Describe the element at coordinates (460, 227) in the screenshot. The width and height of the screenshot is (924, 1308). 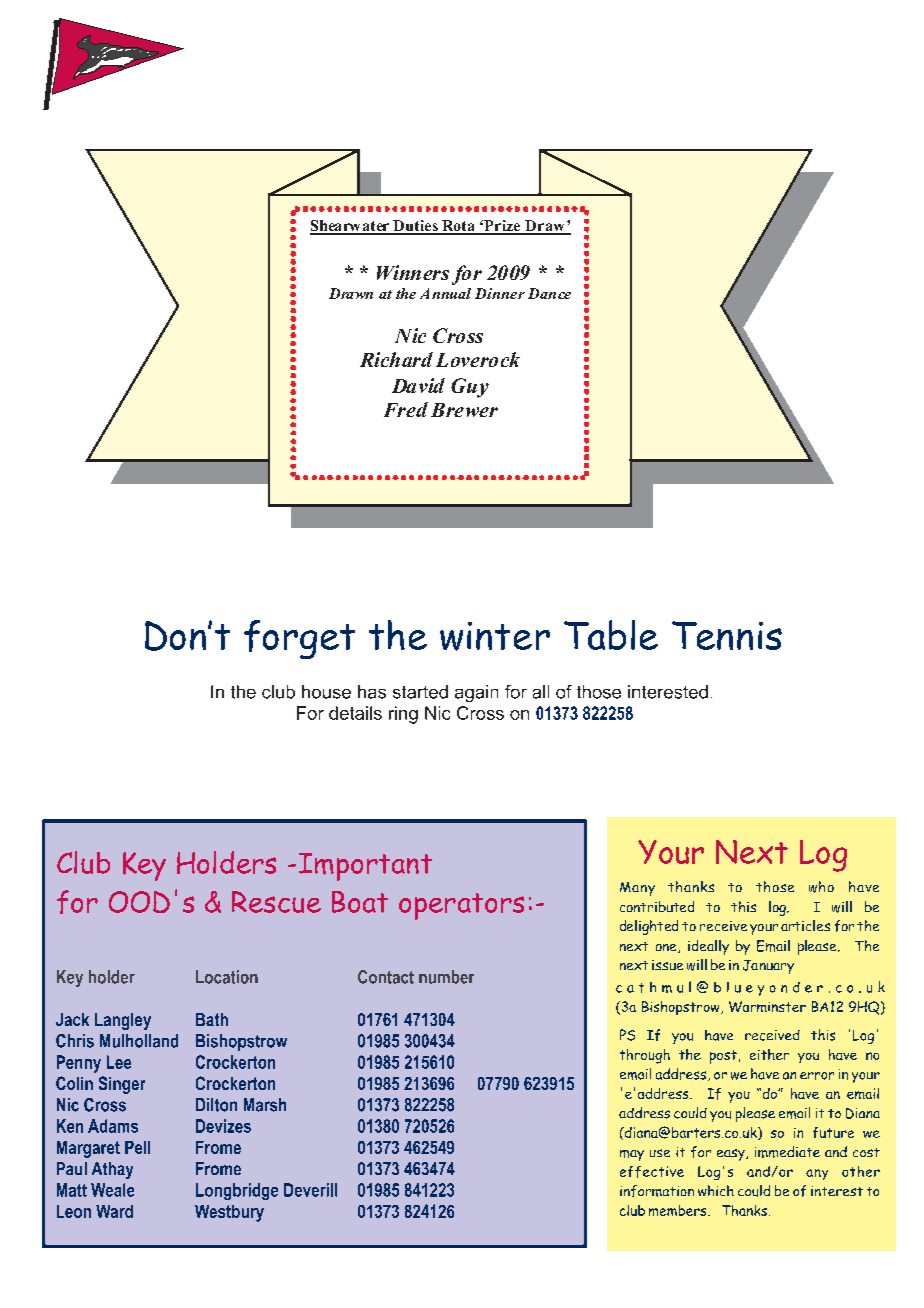
I see `Rota` at that location.
